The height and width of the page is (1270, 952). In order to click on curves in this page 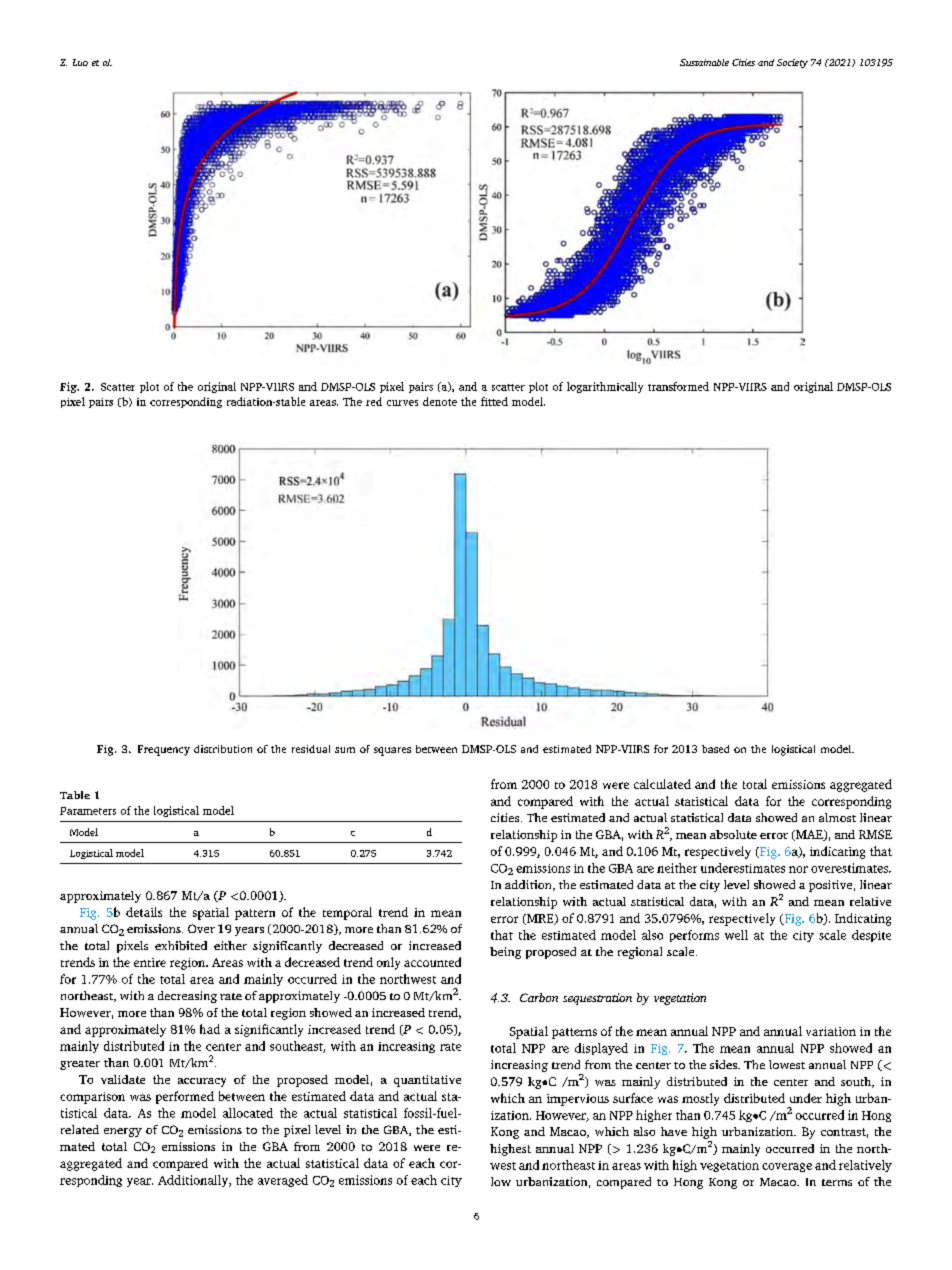, I will do `click(402, 403)`.
